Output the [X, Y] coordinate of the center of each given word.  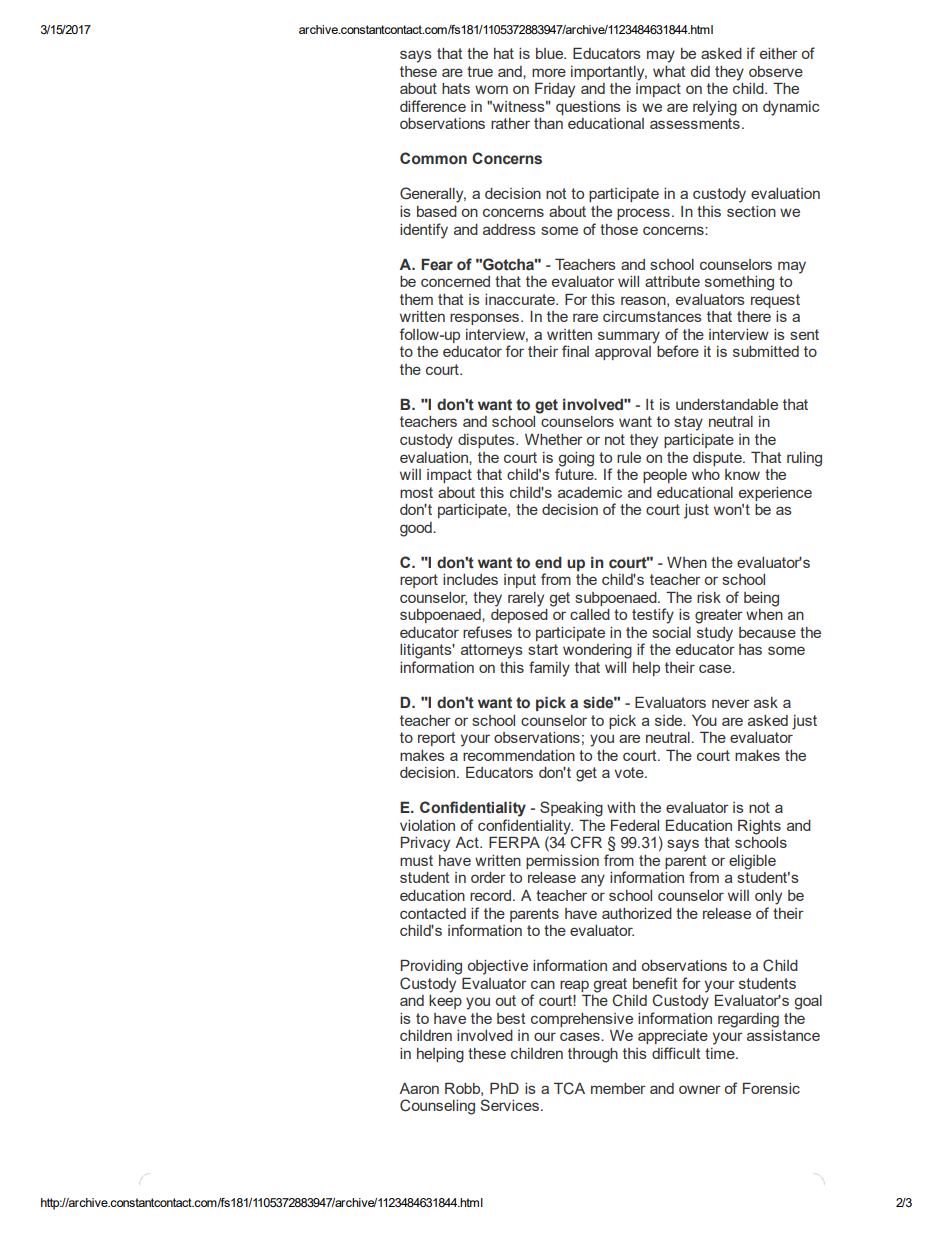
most [416, 492]
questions [588, 108]
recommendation [519, 755]
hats [456, 88]
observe [776, 71]
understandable [727, 404]
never [731, 703]
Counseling [437, 1107]
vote [630, 772]
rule [629, 457]
